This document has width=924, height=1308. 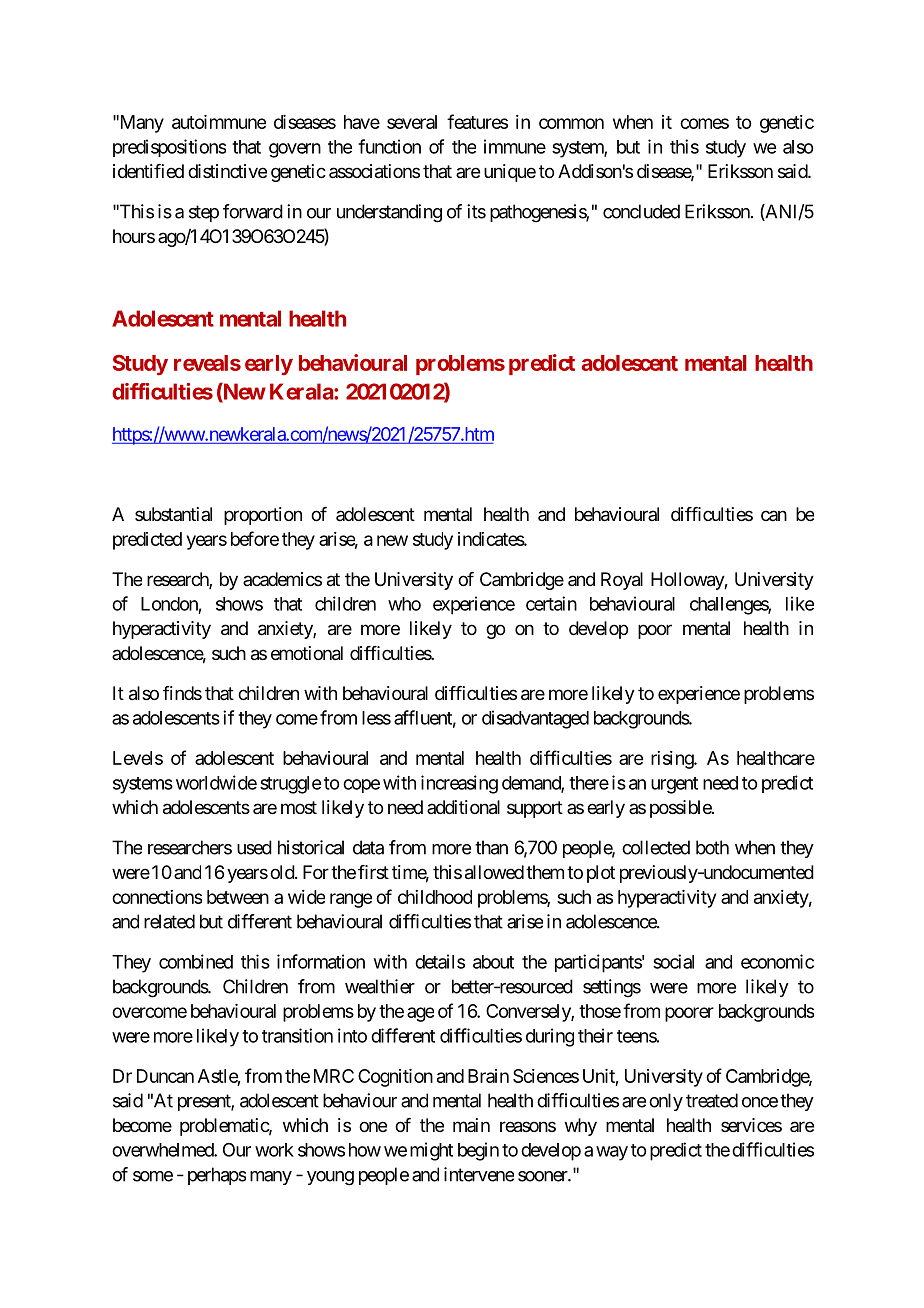 I want to click on both, so click(x=712, y=847).
